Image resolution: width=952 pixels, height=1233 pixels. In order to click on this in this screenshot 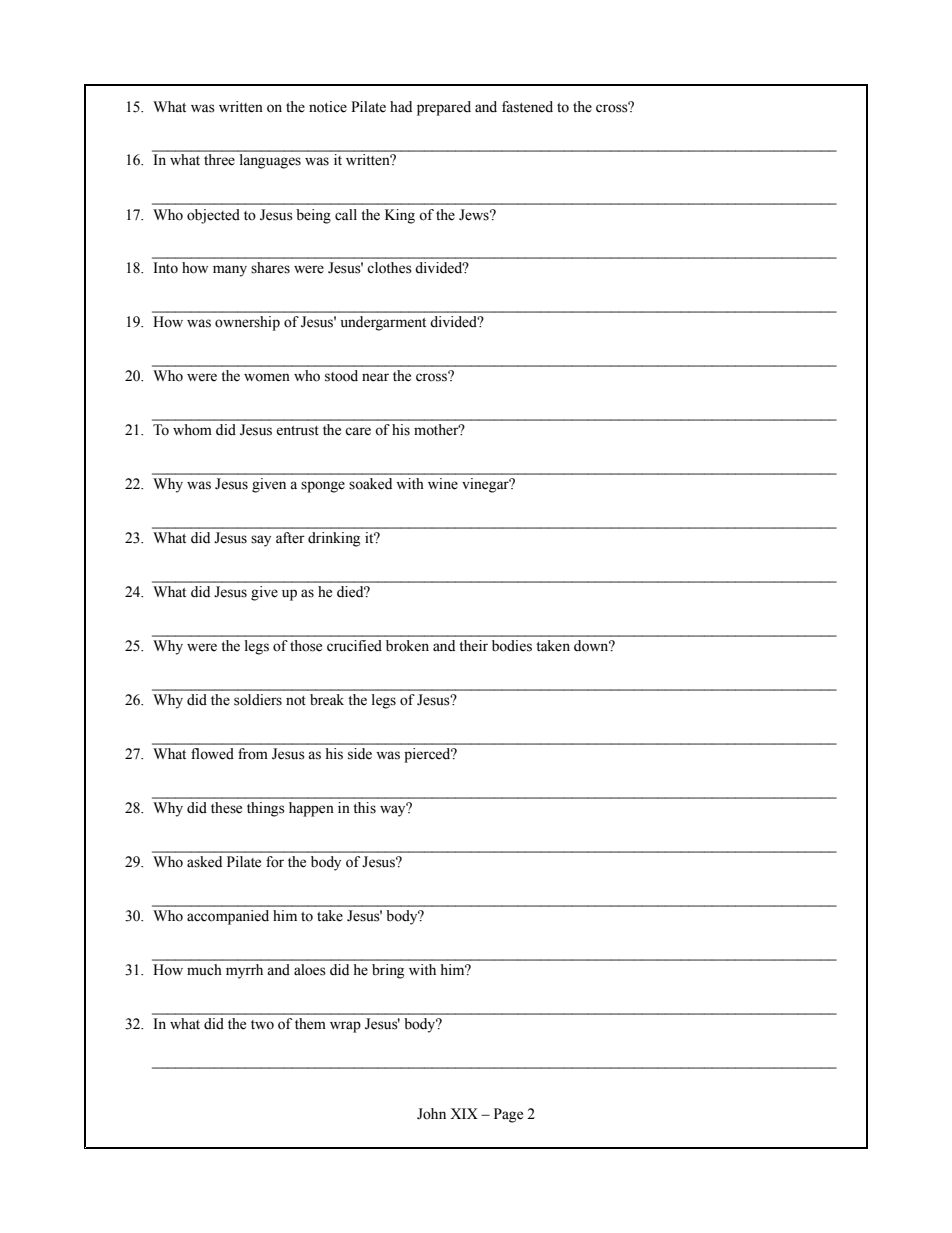, I will do `click(364, 808)`.
